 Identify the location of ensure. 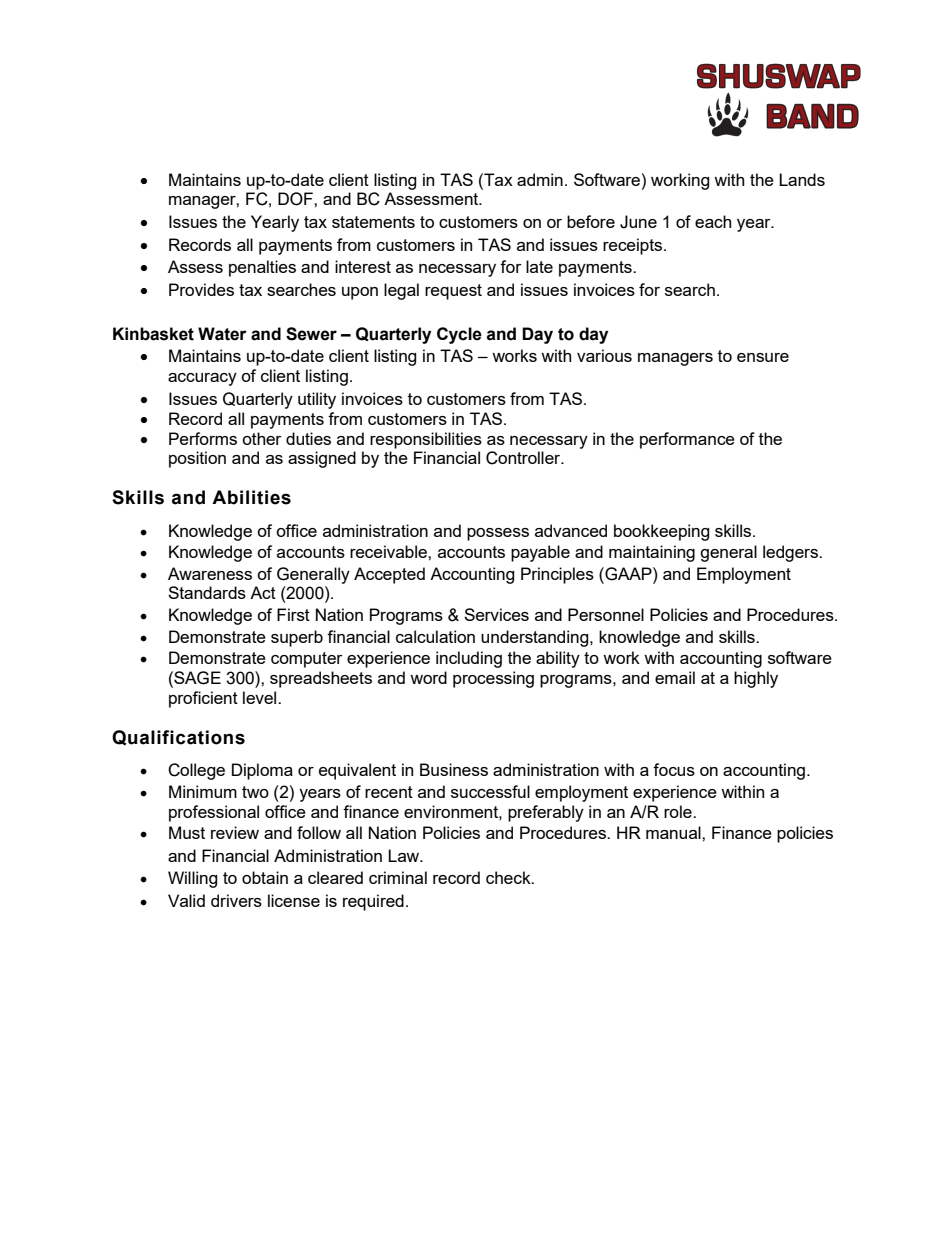
(763, 357).
